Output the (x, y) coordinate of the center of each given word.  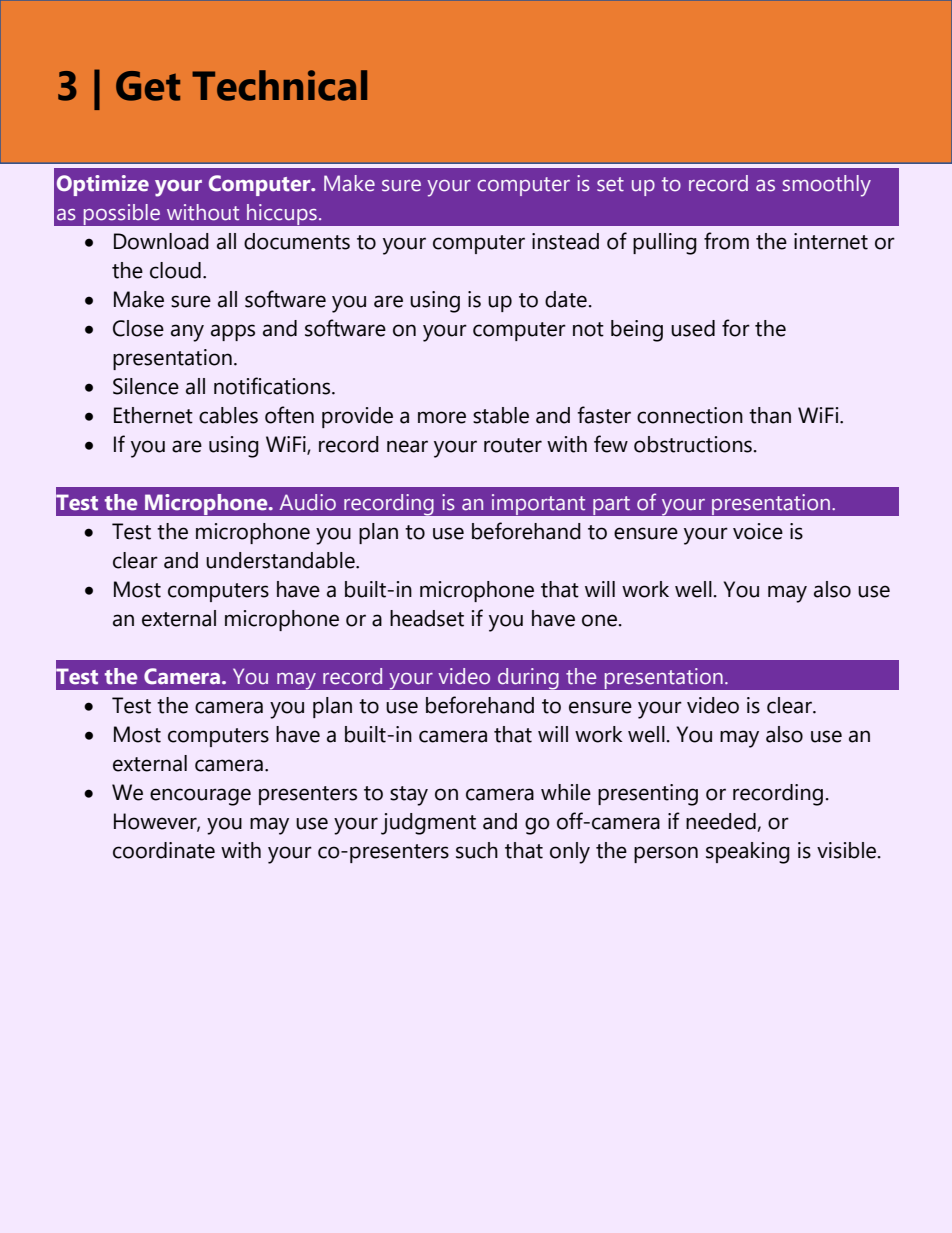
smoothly (827, 186)
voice (758, 531)
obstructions (693, 444)
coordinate (164, 850)
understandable (281, 560)
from (726, 241)
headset (427, 618)
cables (228, 415)
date (566, 299)
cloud (175, 270)
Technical (279, 85)
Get (148, 86)
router (513, 445)
